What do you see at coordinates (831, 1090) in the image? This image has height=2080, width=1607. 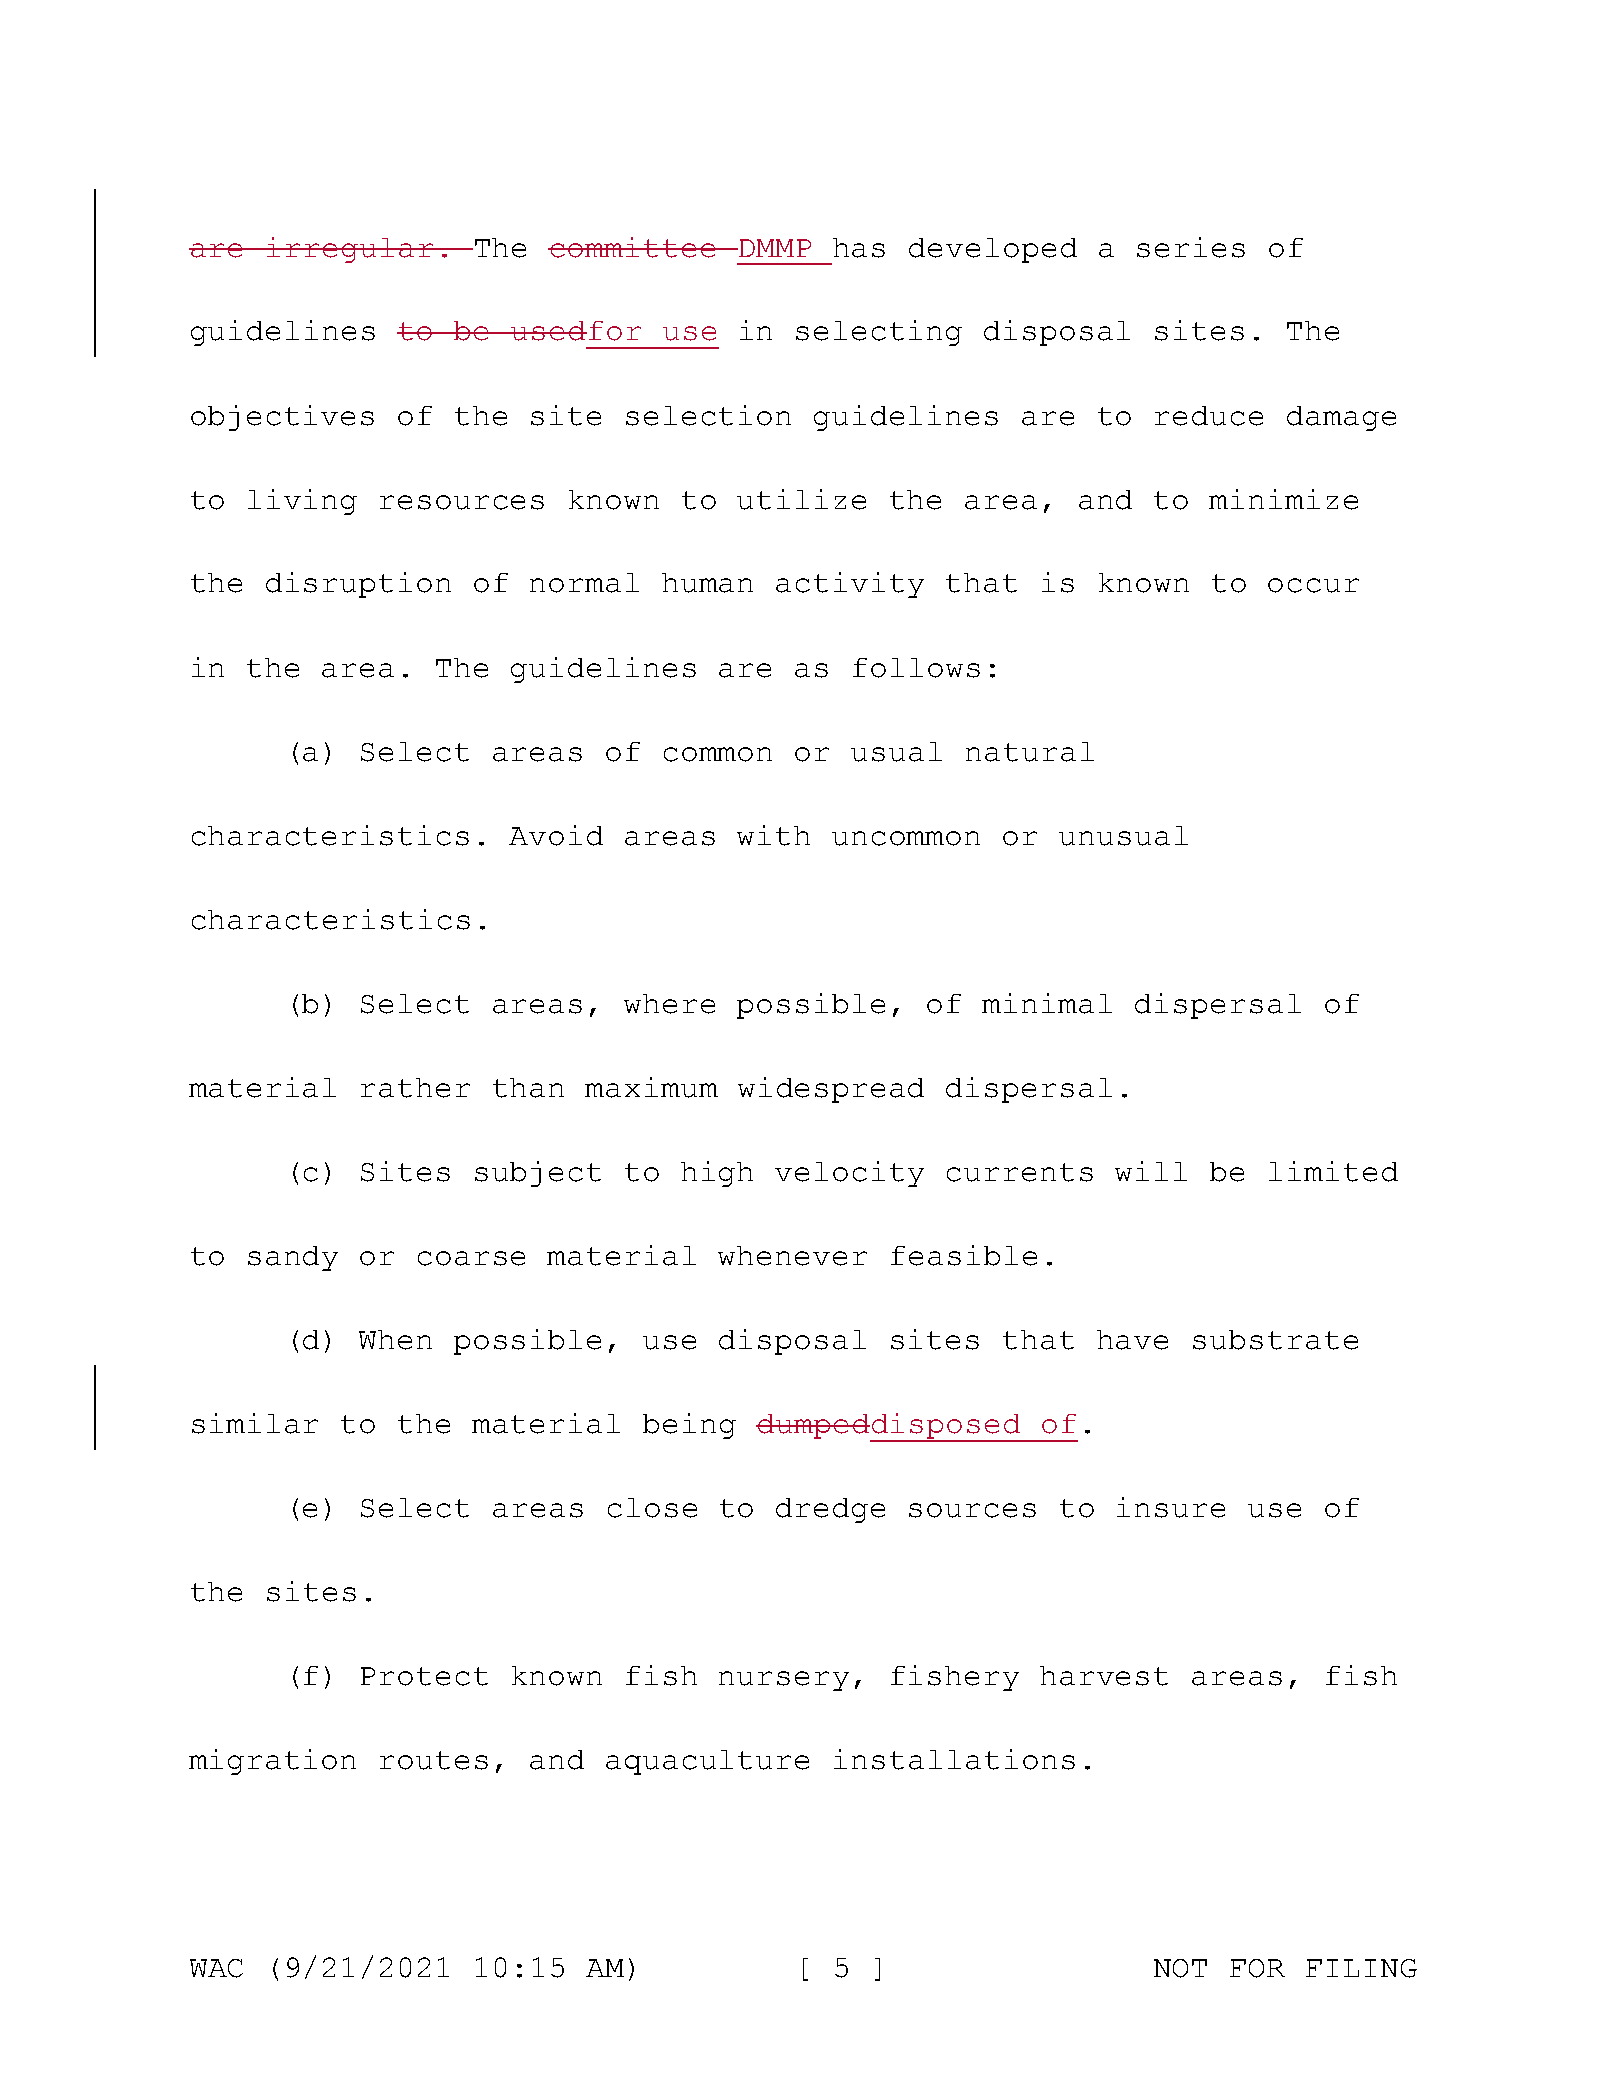 I see `widespread` at bounding box center [831, 1090].
